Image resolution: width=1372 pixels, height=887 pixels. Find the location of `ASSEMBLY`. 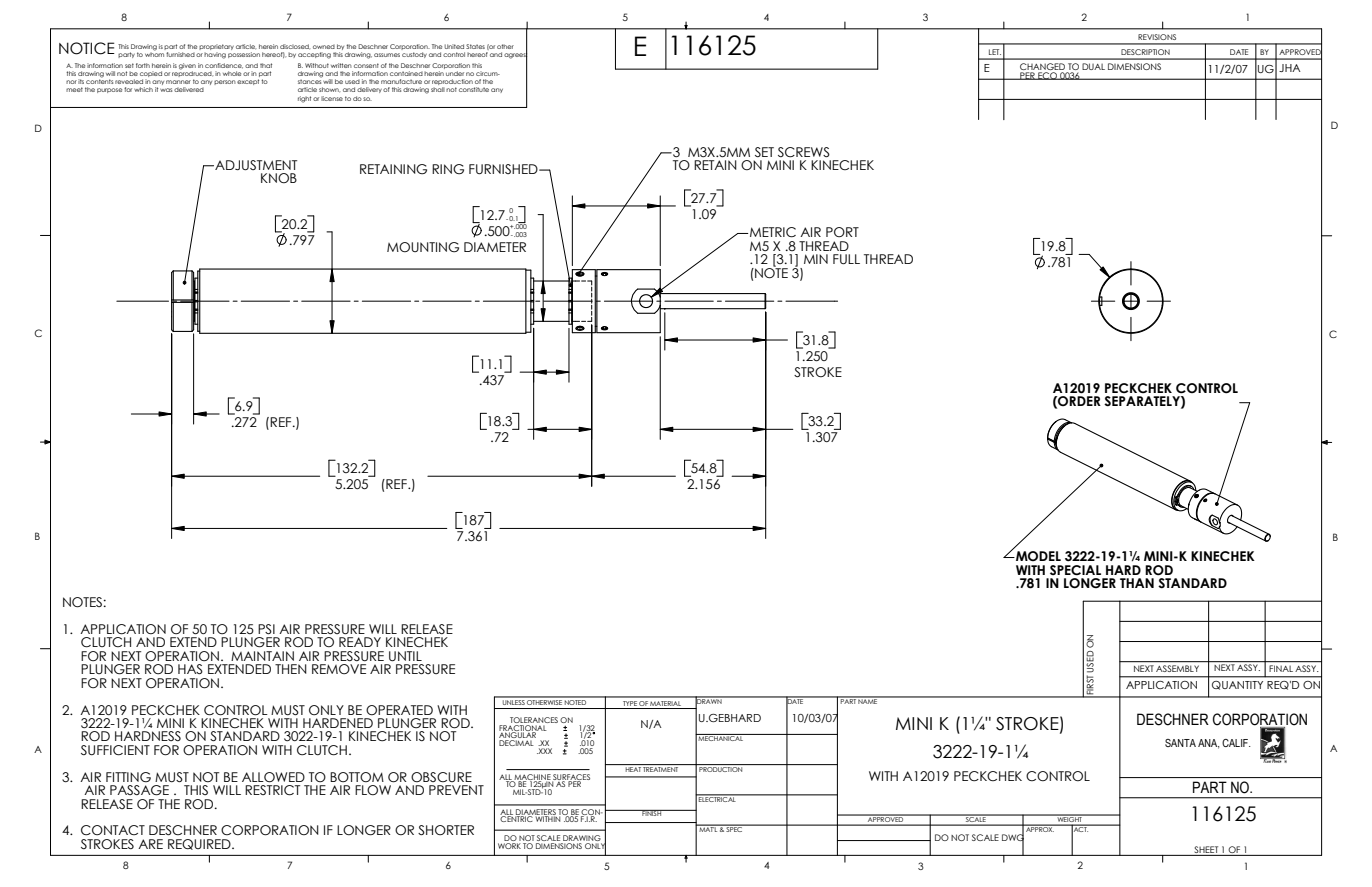

ASSEMBLY is located at coordinates (1177, 668).
